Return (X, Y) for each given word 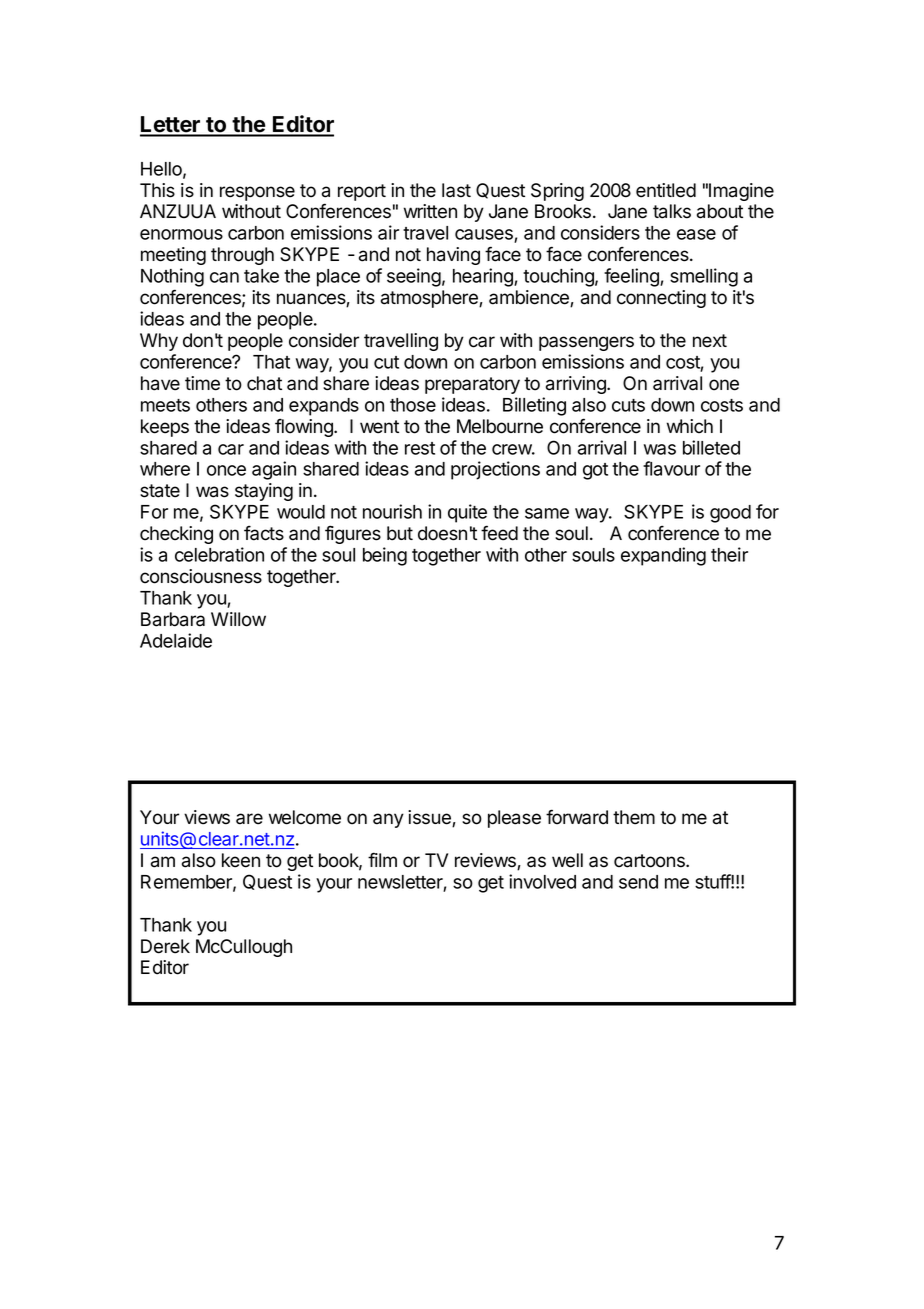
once (226, 470)
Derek (165, 946)
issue (430, 818)
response (257, 193)
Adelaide (176, 640)
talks (672, 211)
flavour (671, 468)
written (430, 211)
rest (420, 448)
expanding (663, 556)
